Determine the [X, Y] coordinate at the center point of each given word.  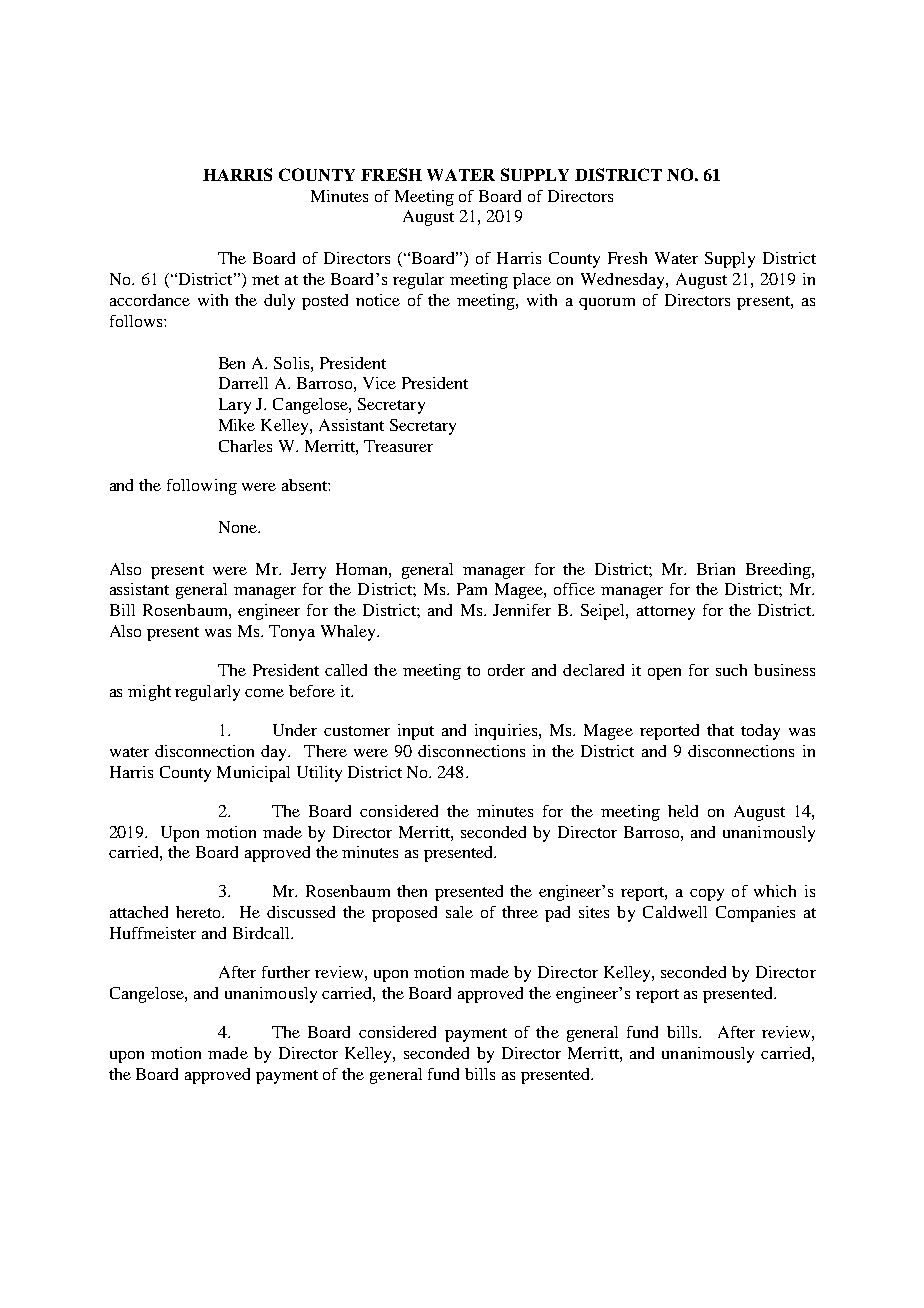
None [239, 527]
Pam [472, 589]
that [720, 730]
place [532, 281]
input [416, 732]
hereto [199, 912]
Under [295, 730]
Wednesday [624, 281]
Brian [716, 569]
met [265, 280]
